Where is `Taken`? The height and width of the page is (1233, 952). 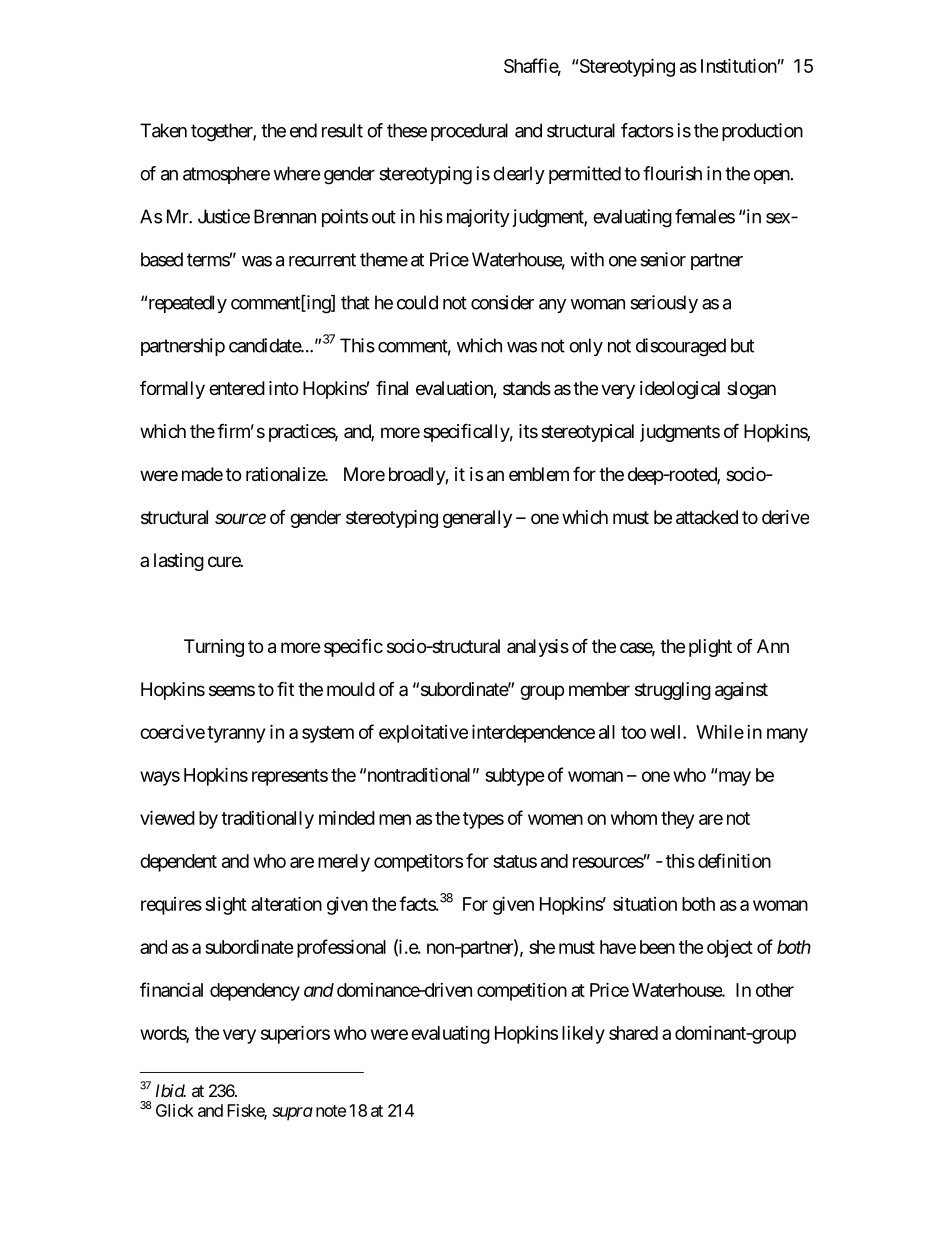 Taken is located at coordinates (163, 130).
